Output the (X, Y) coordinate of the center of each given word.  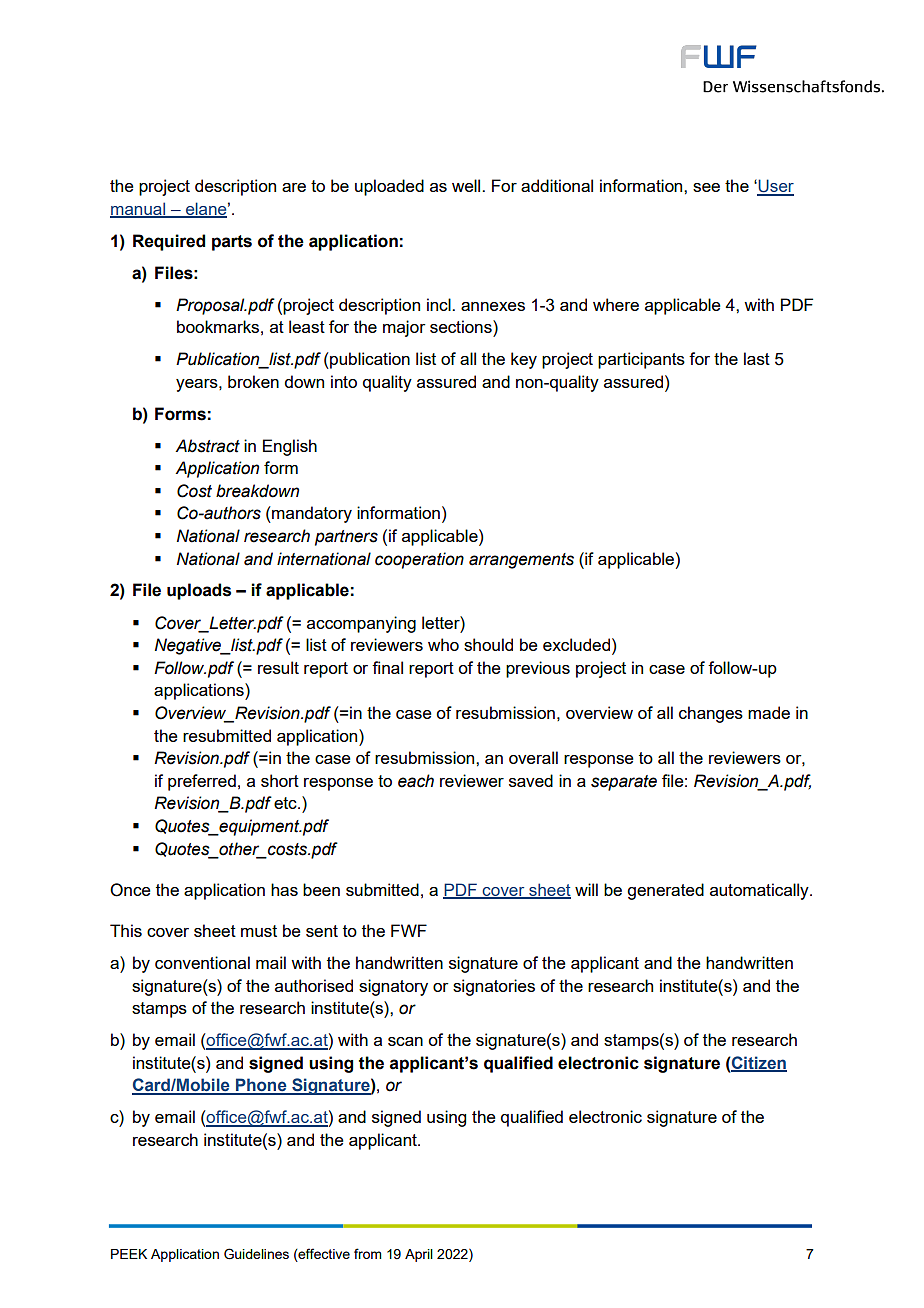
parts (232, 243)
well (467, 185)
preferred (202, 782)
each (416, 781)
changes (711, 714)
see (706, 187)
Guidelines (256, 1254)
